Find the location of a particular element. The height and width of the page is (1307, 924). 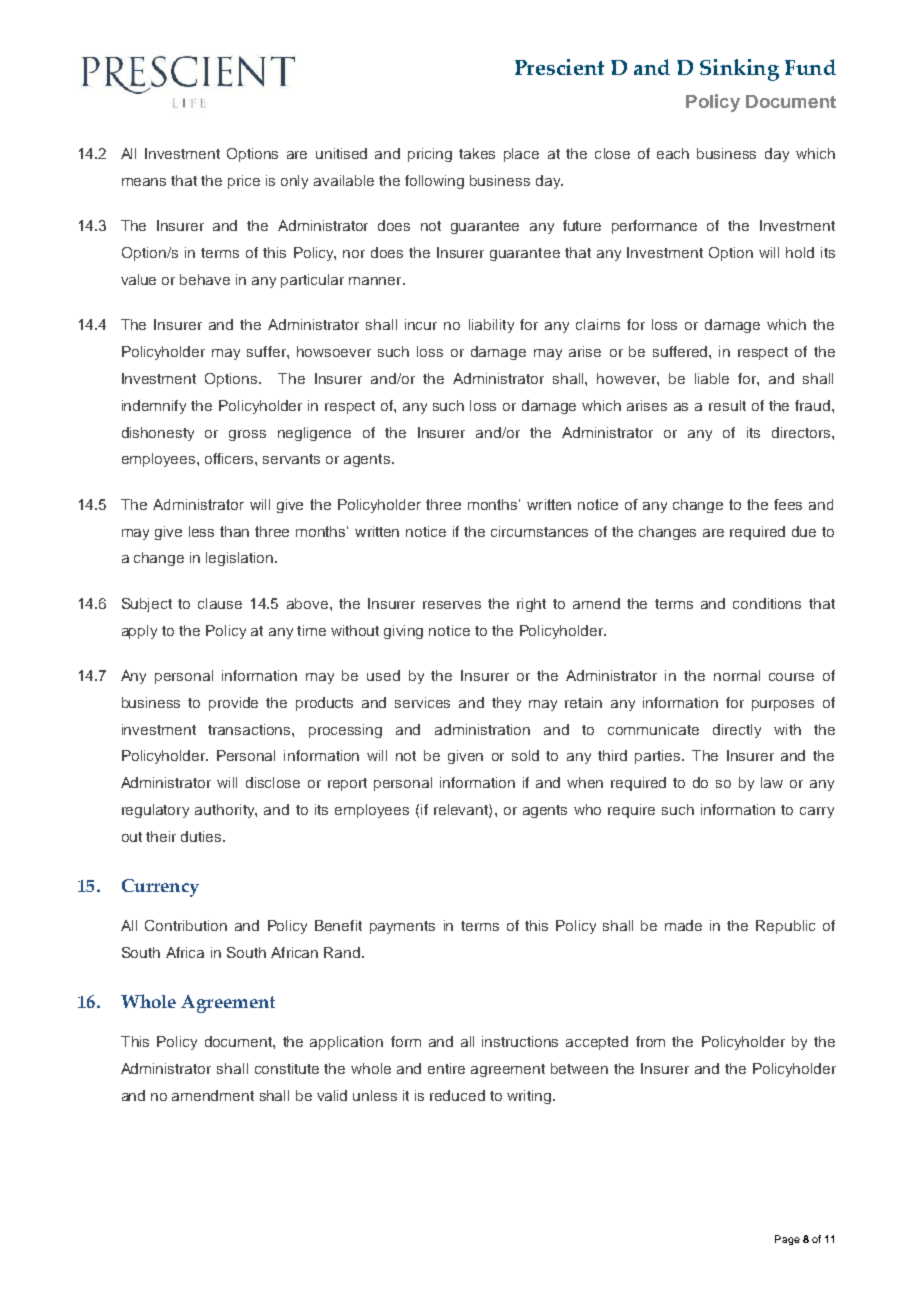

Sinking is located at coordinates (739, 70).
